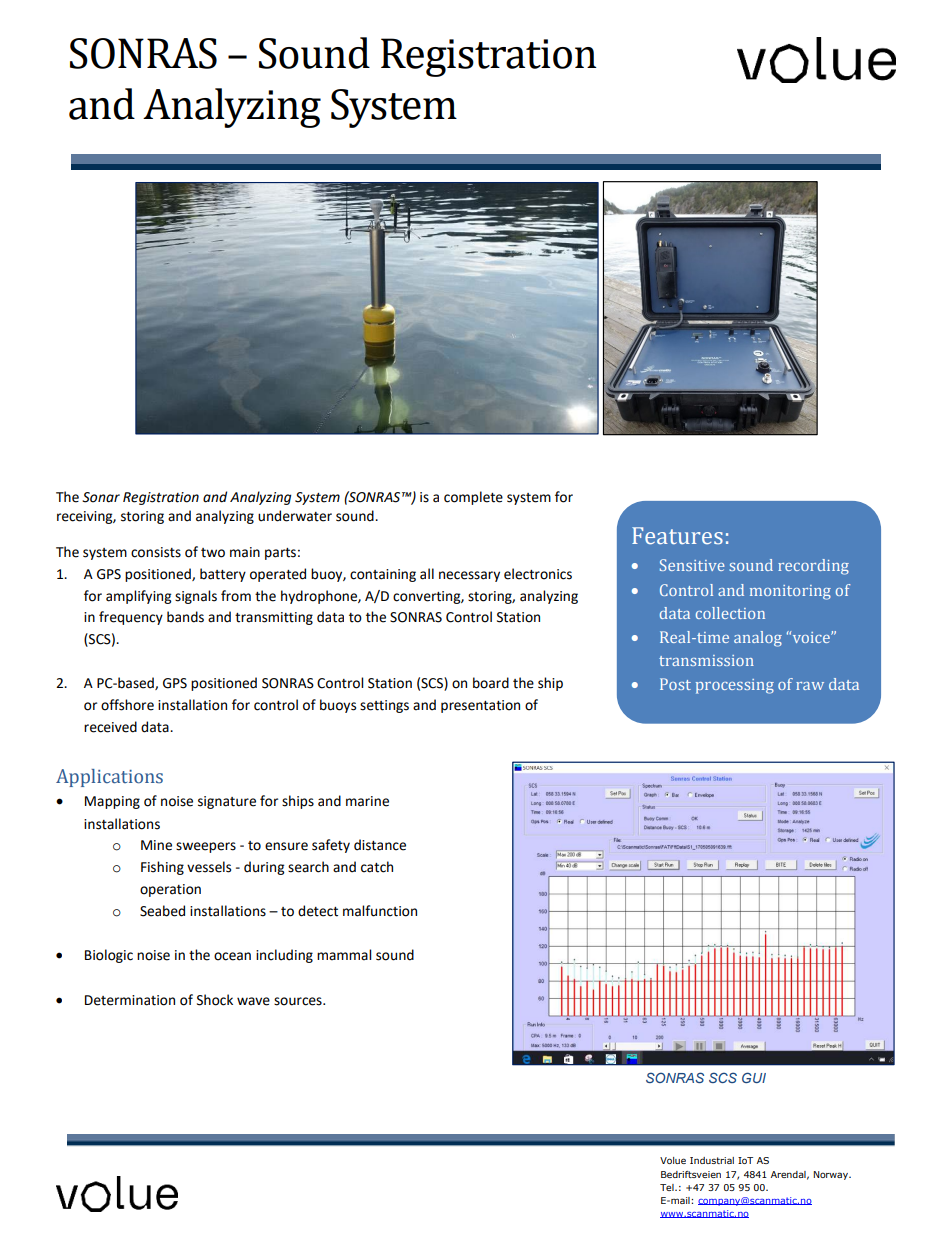 The height and width of the page is (1233, 952). What do you see at coordinates (473, 498) in the page?
I see `complete` at bounding box center [473, 498].
